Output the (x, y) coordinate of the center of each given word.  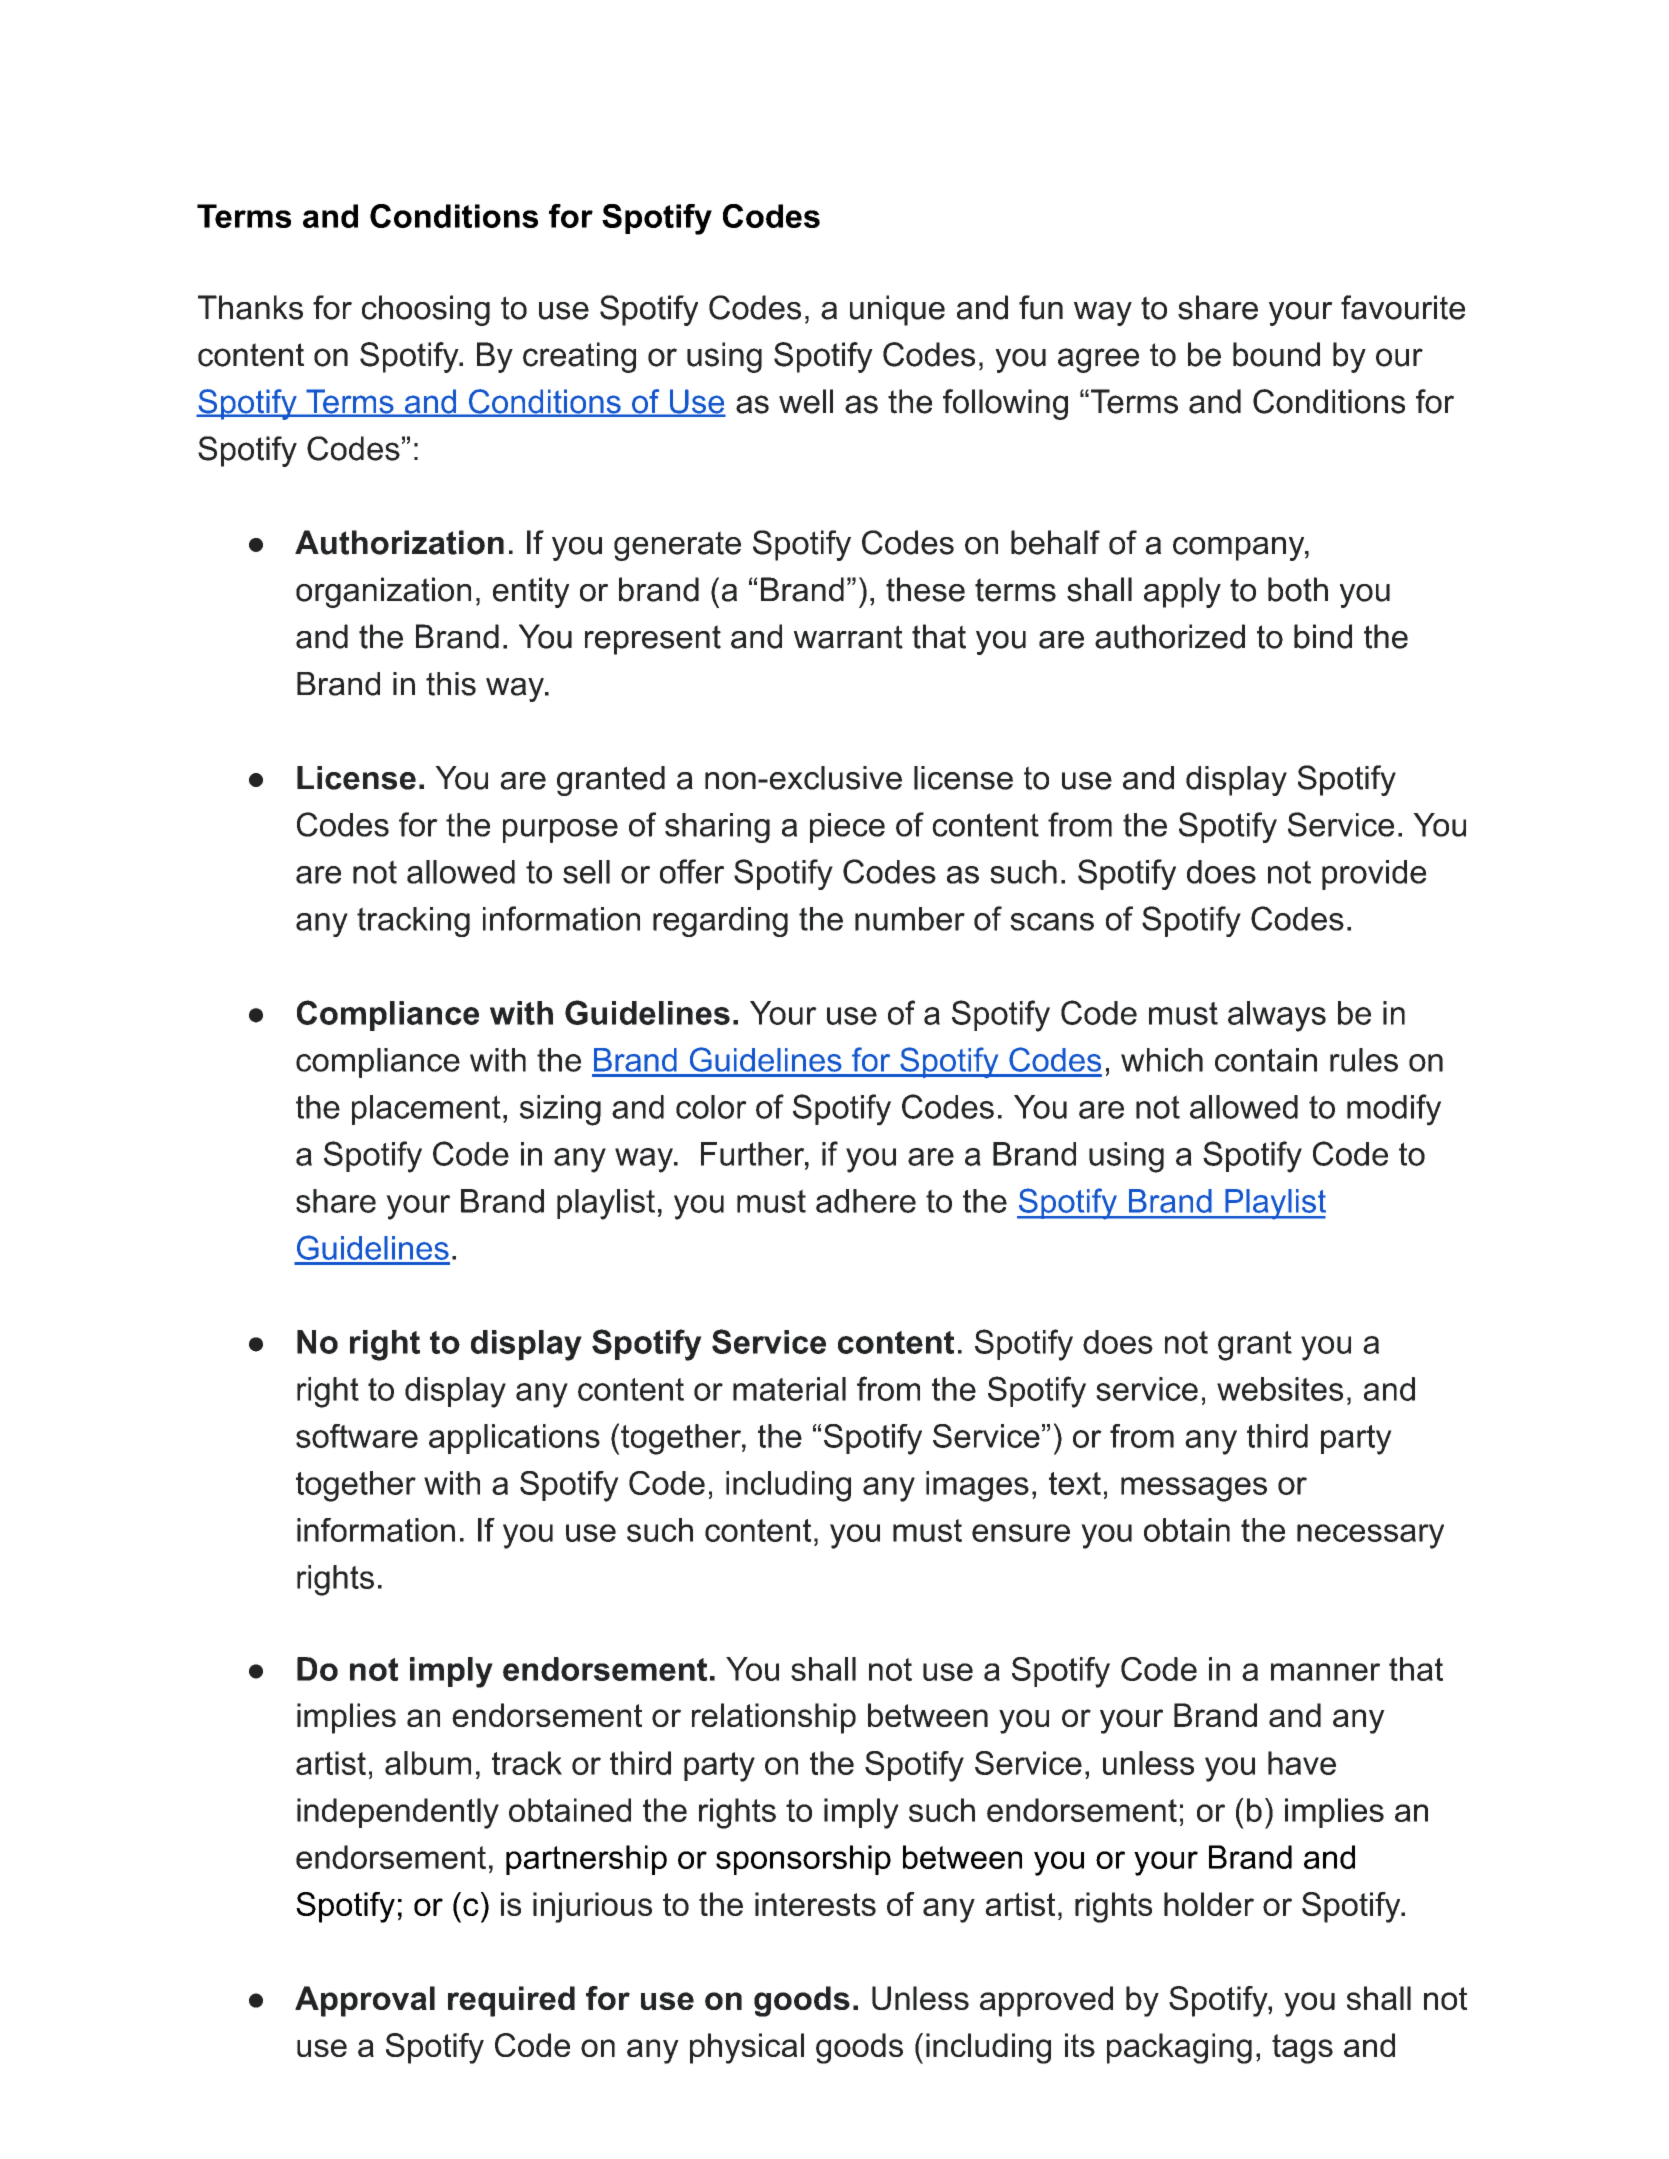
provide (1374, 875)
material (789, 1389)
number (910, 919)
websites (1280, 1389)
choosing (426, 310)
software (357, 1436)
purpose (560, 831)
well (806, 401)
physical (747, 2048)
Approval (365, 2001)
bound (1276, 354)
